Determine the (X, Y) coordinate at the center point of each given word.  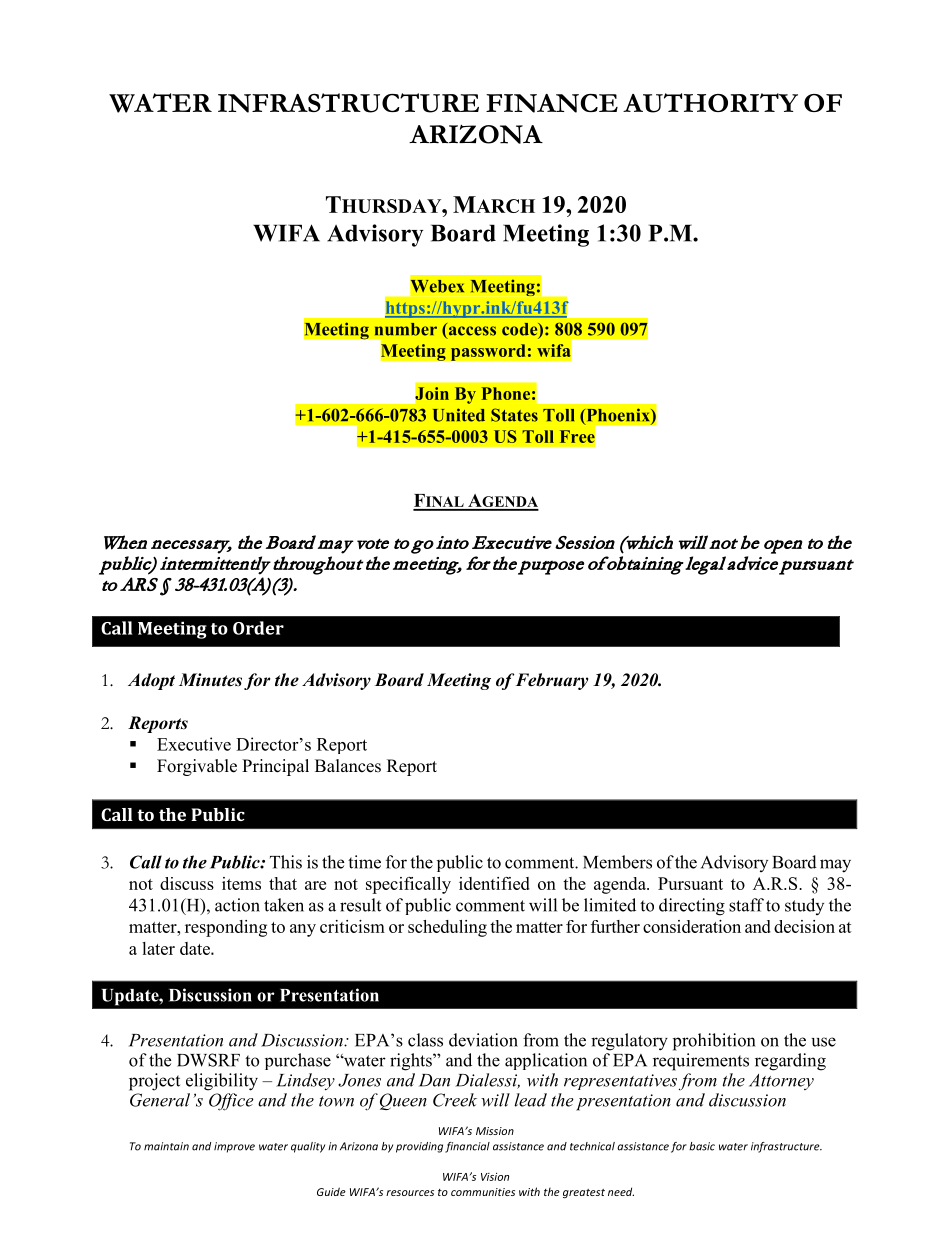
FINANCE (552, 103)
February (552, 681)
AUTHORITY (710, 103)
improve (234, 1147)
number (406, 329)
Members (617, 862)
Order (258, 628)
